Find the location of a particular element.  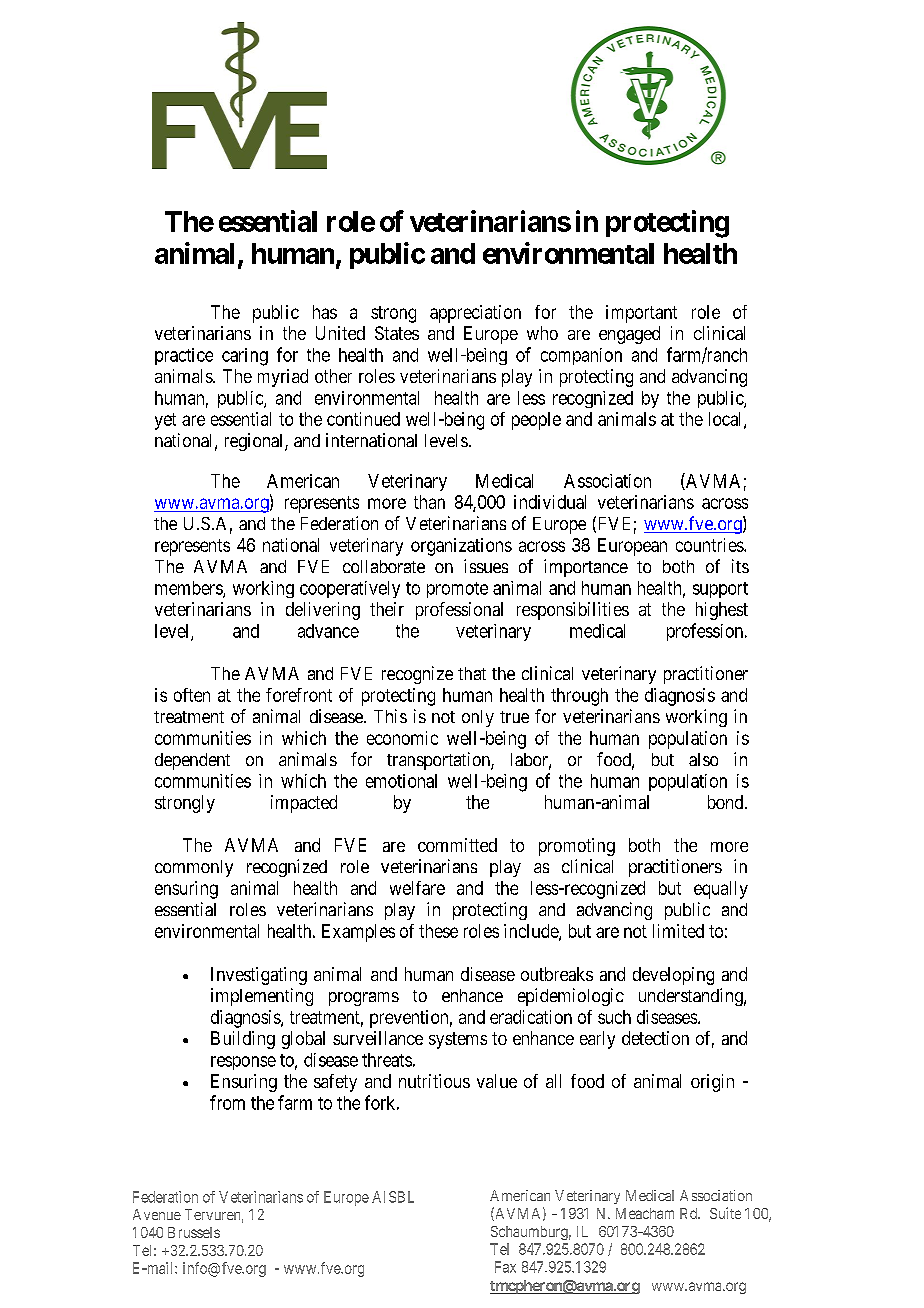

engaged is located at coordinates (629, 335).
